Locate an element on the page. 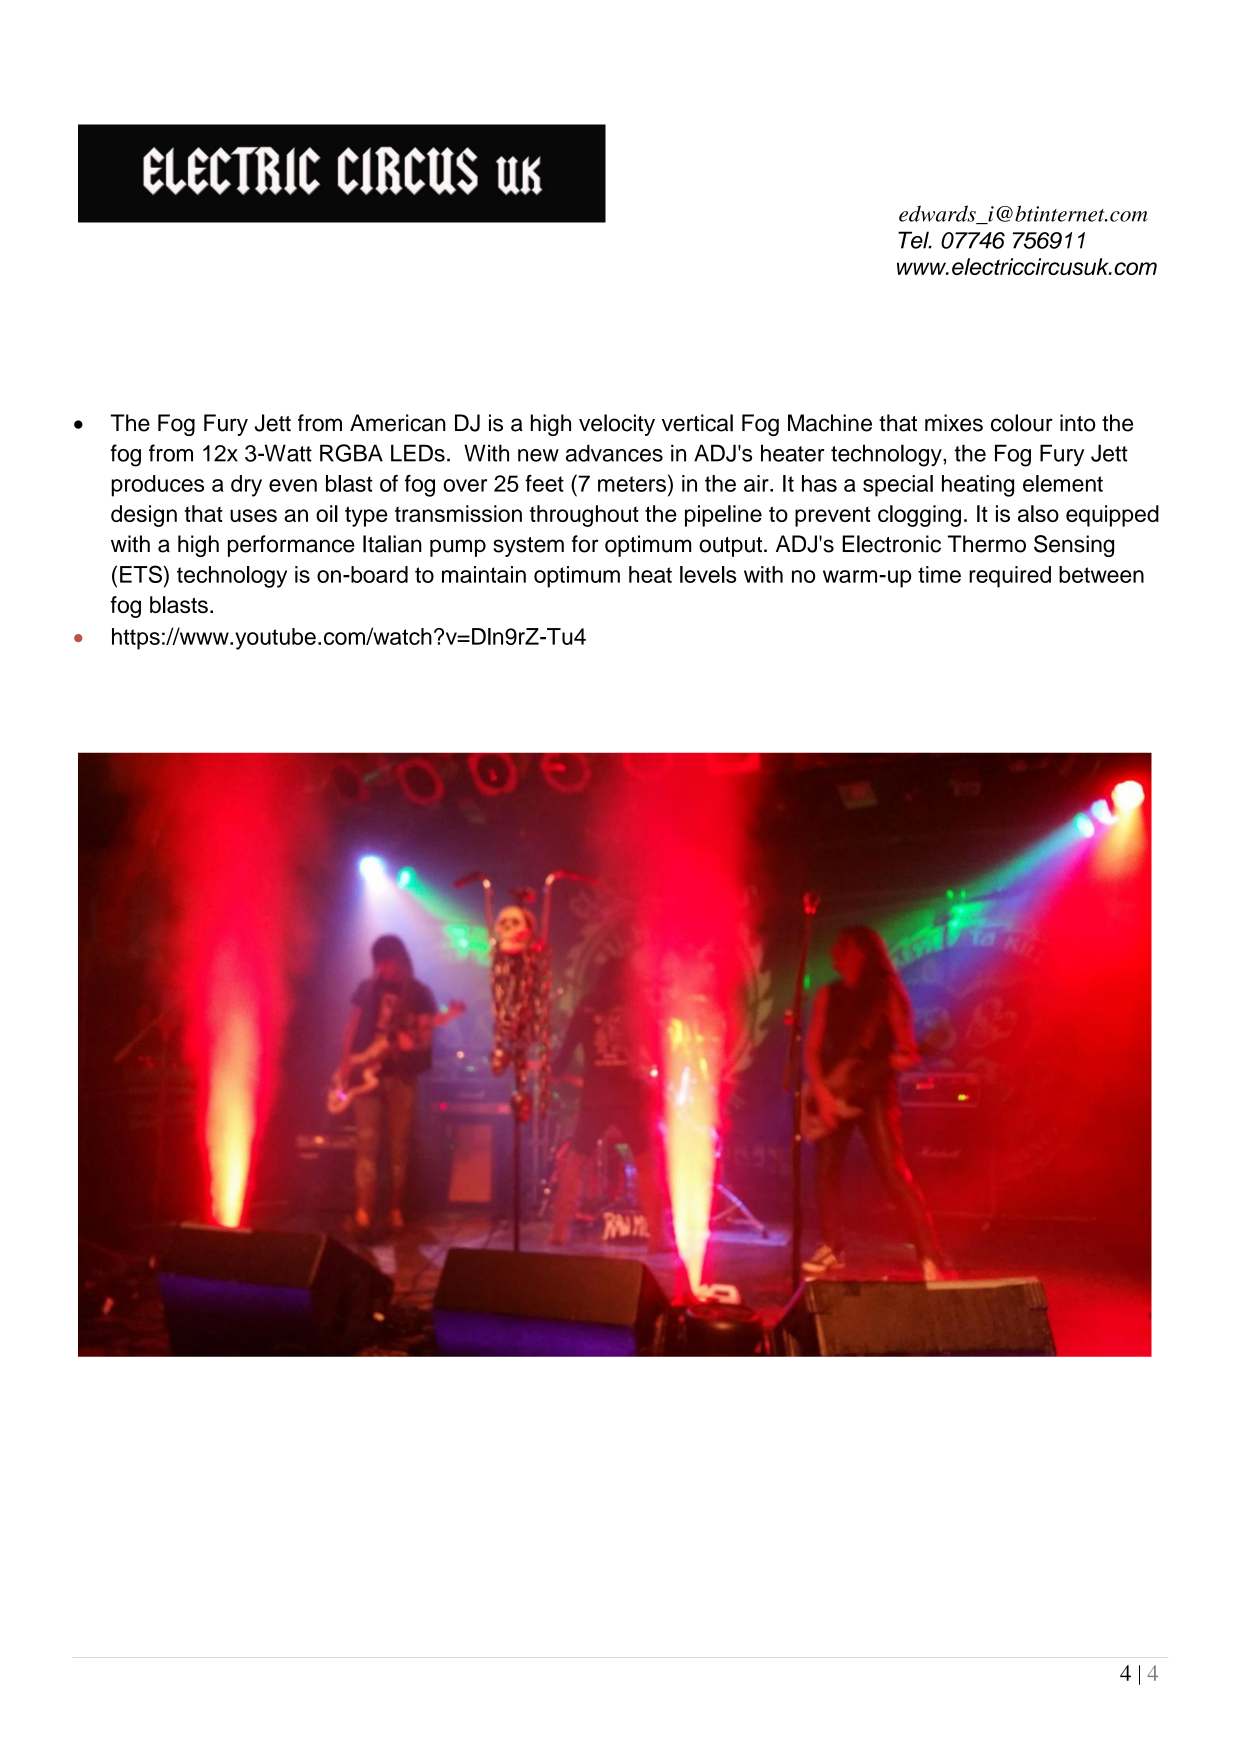 This page has height=1754, width=1240. velocity is located at coordinates (617, 425).
